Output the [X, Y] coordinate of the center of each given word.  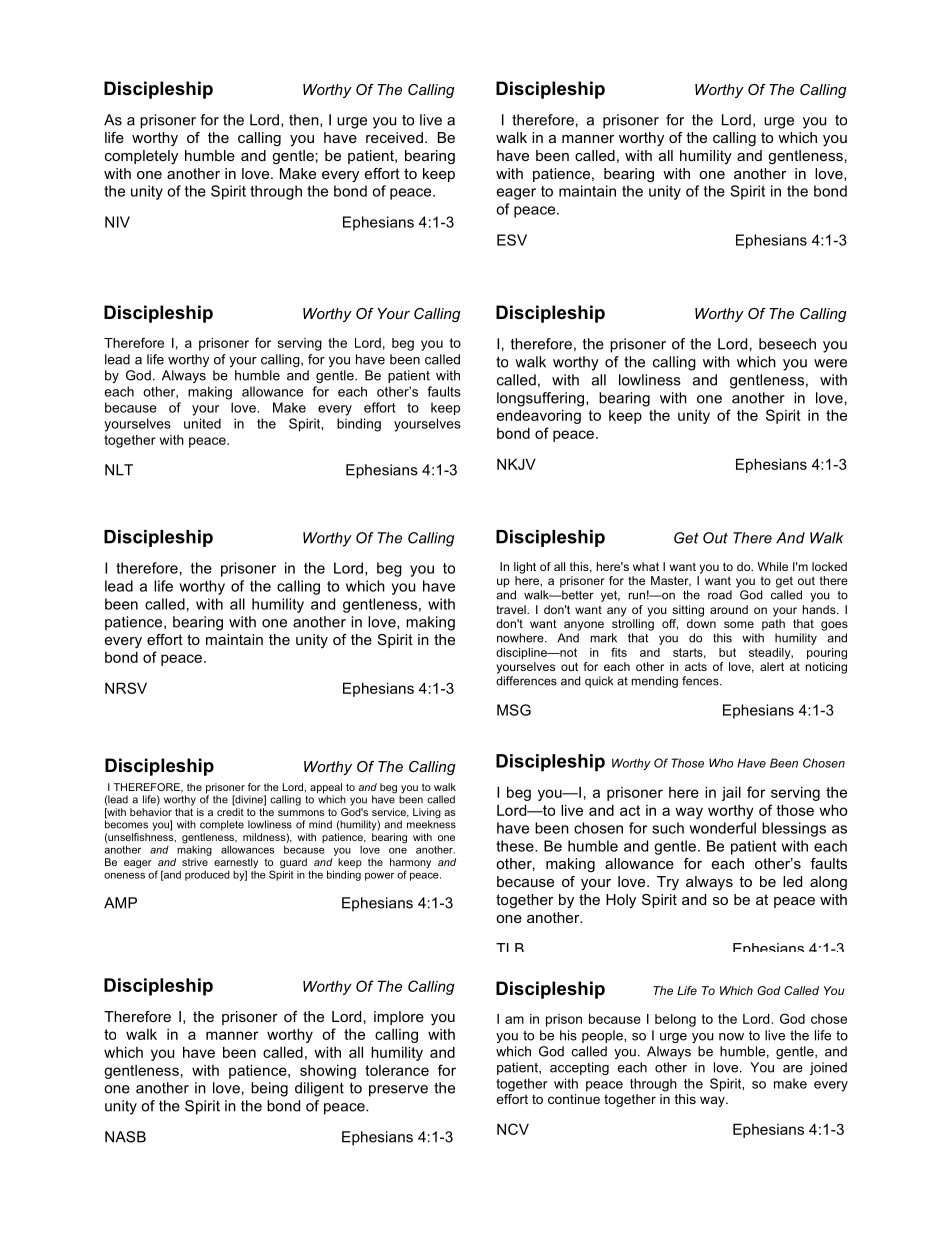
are [793, 1069]
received [394, 137]
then [305, 120]
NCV [513, 1129]
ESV [512, 240]
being [269, 1089]
